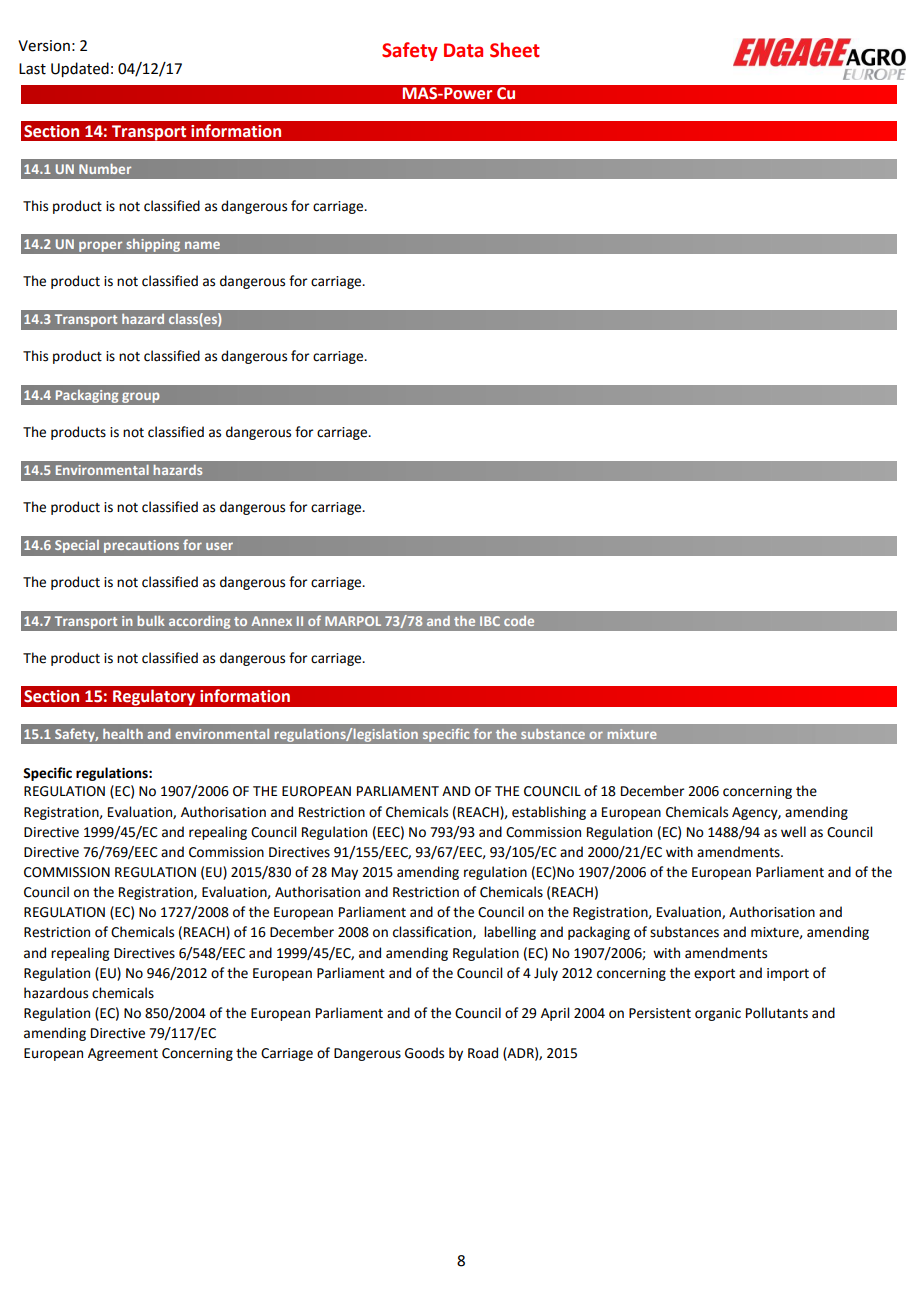  Describe the element at coordinates (123, 734) in the screenshot. I see `health` at that location.
